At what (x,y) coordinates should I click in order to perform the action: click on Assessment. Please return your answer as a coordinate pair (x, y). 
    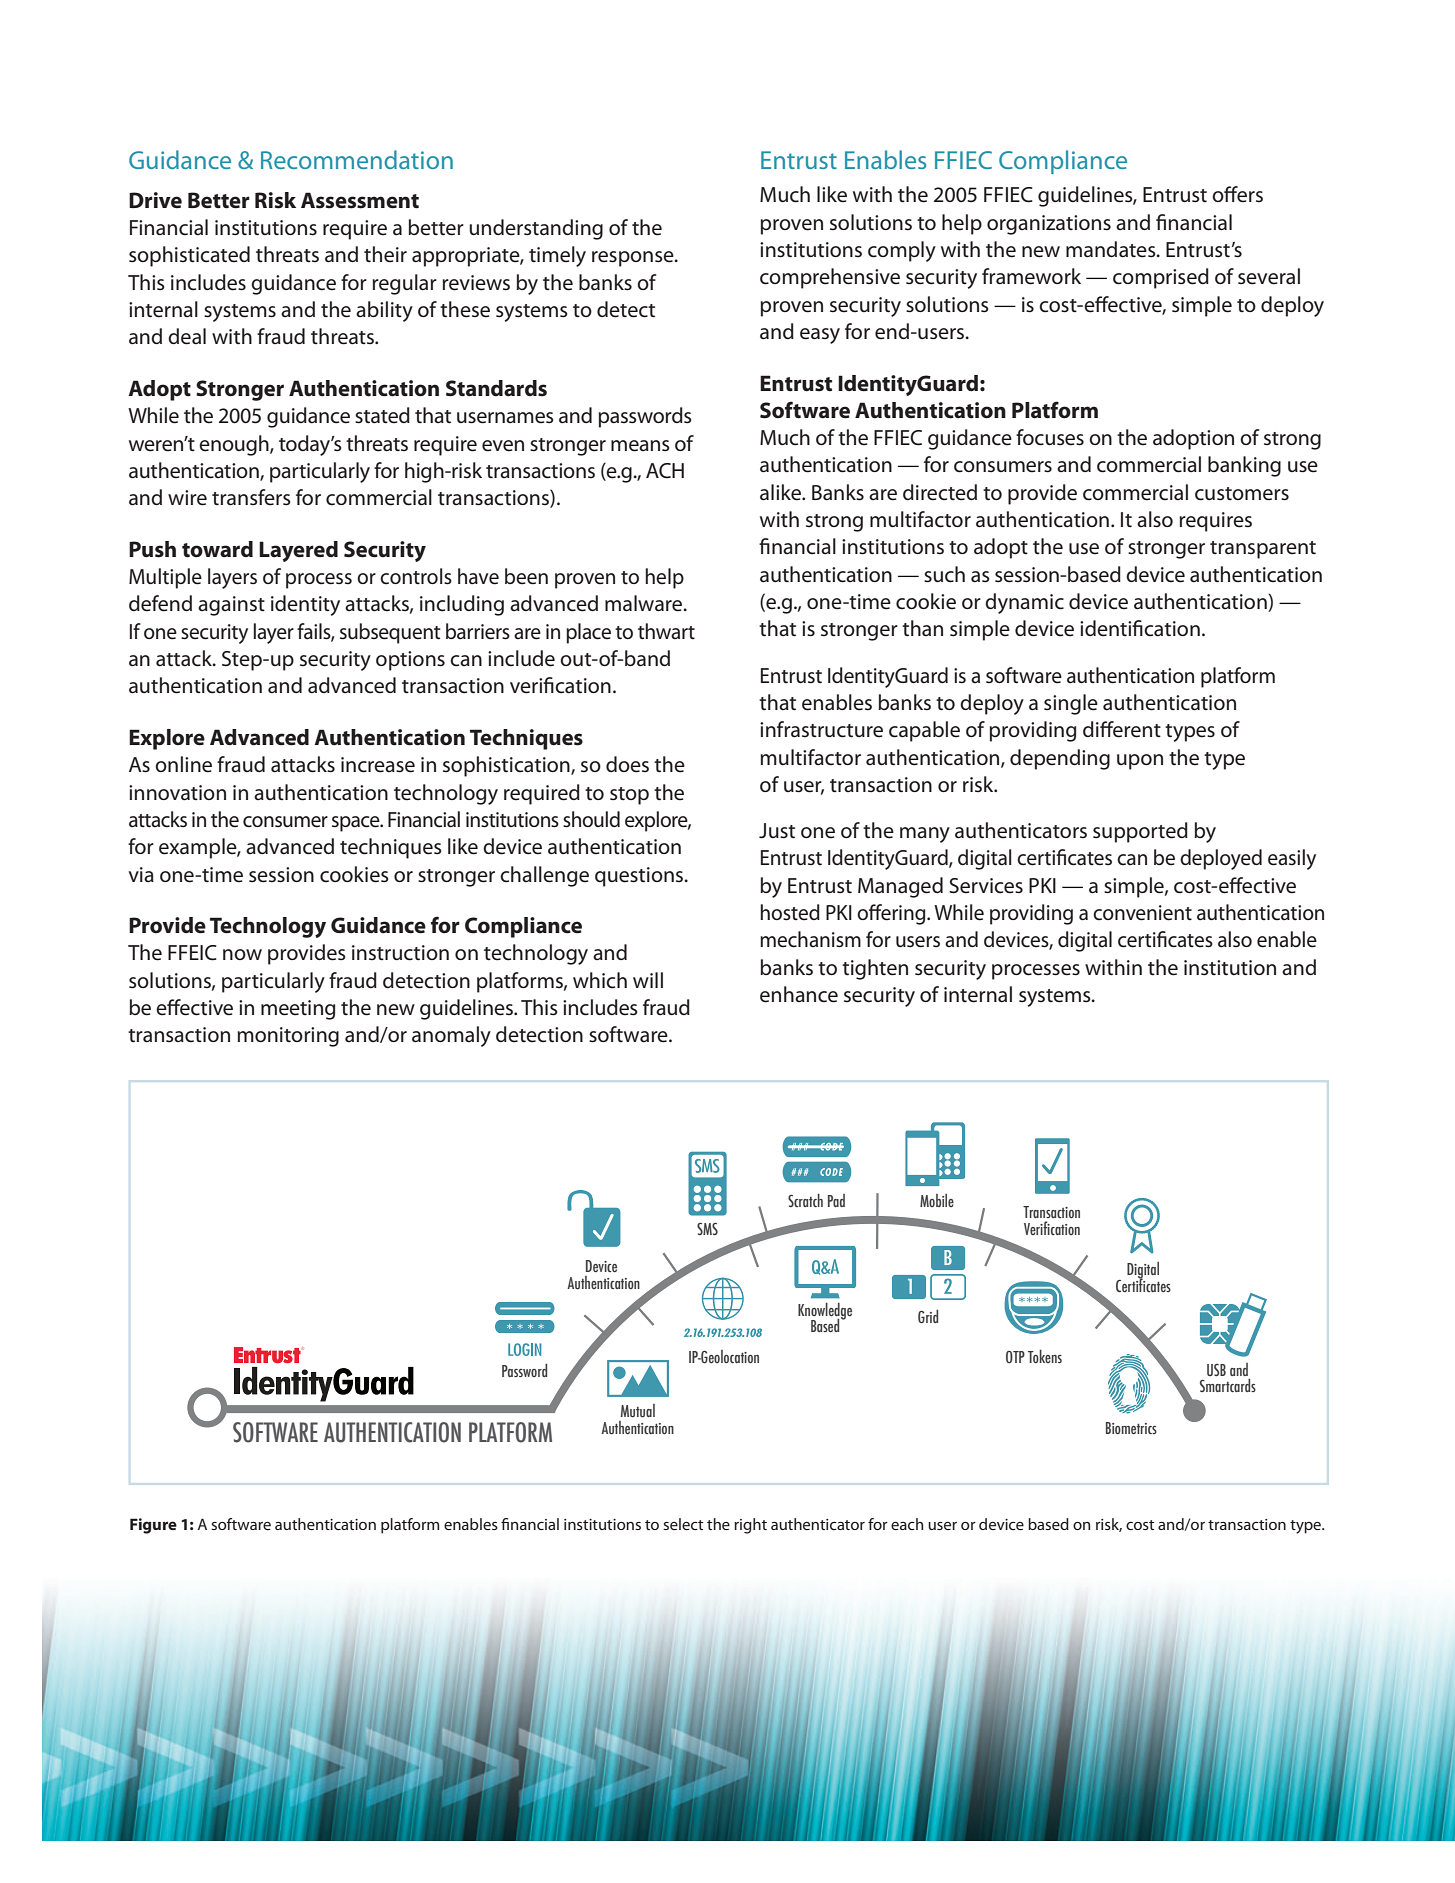
    Looking at the image, I should click on (360, 200).
